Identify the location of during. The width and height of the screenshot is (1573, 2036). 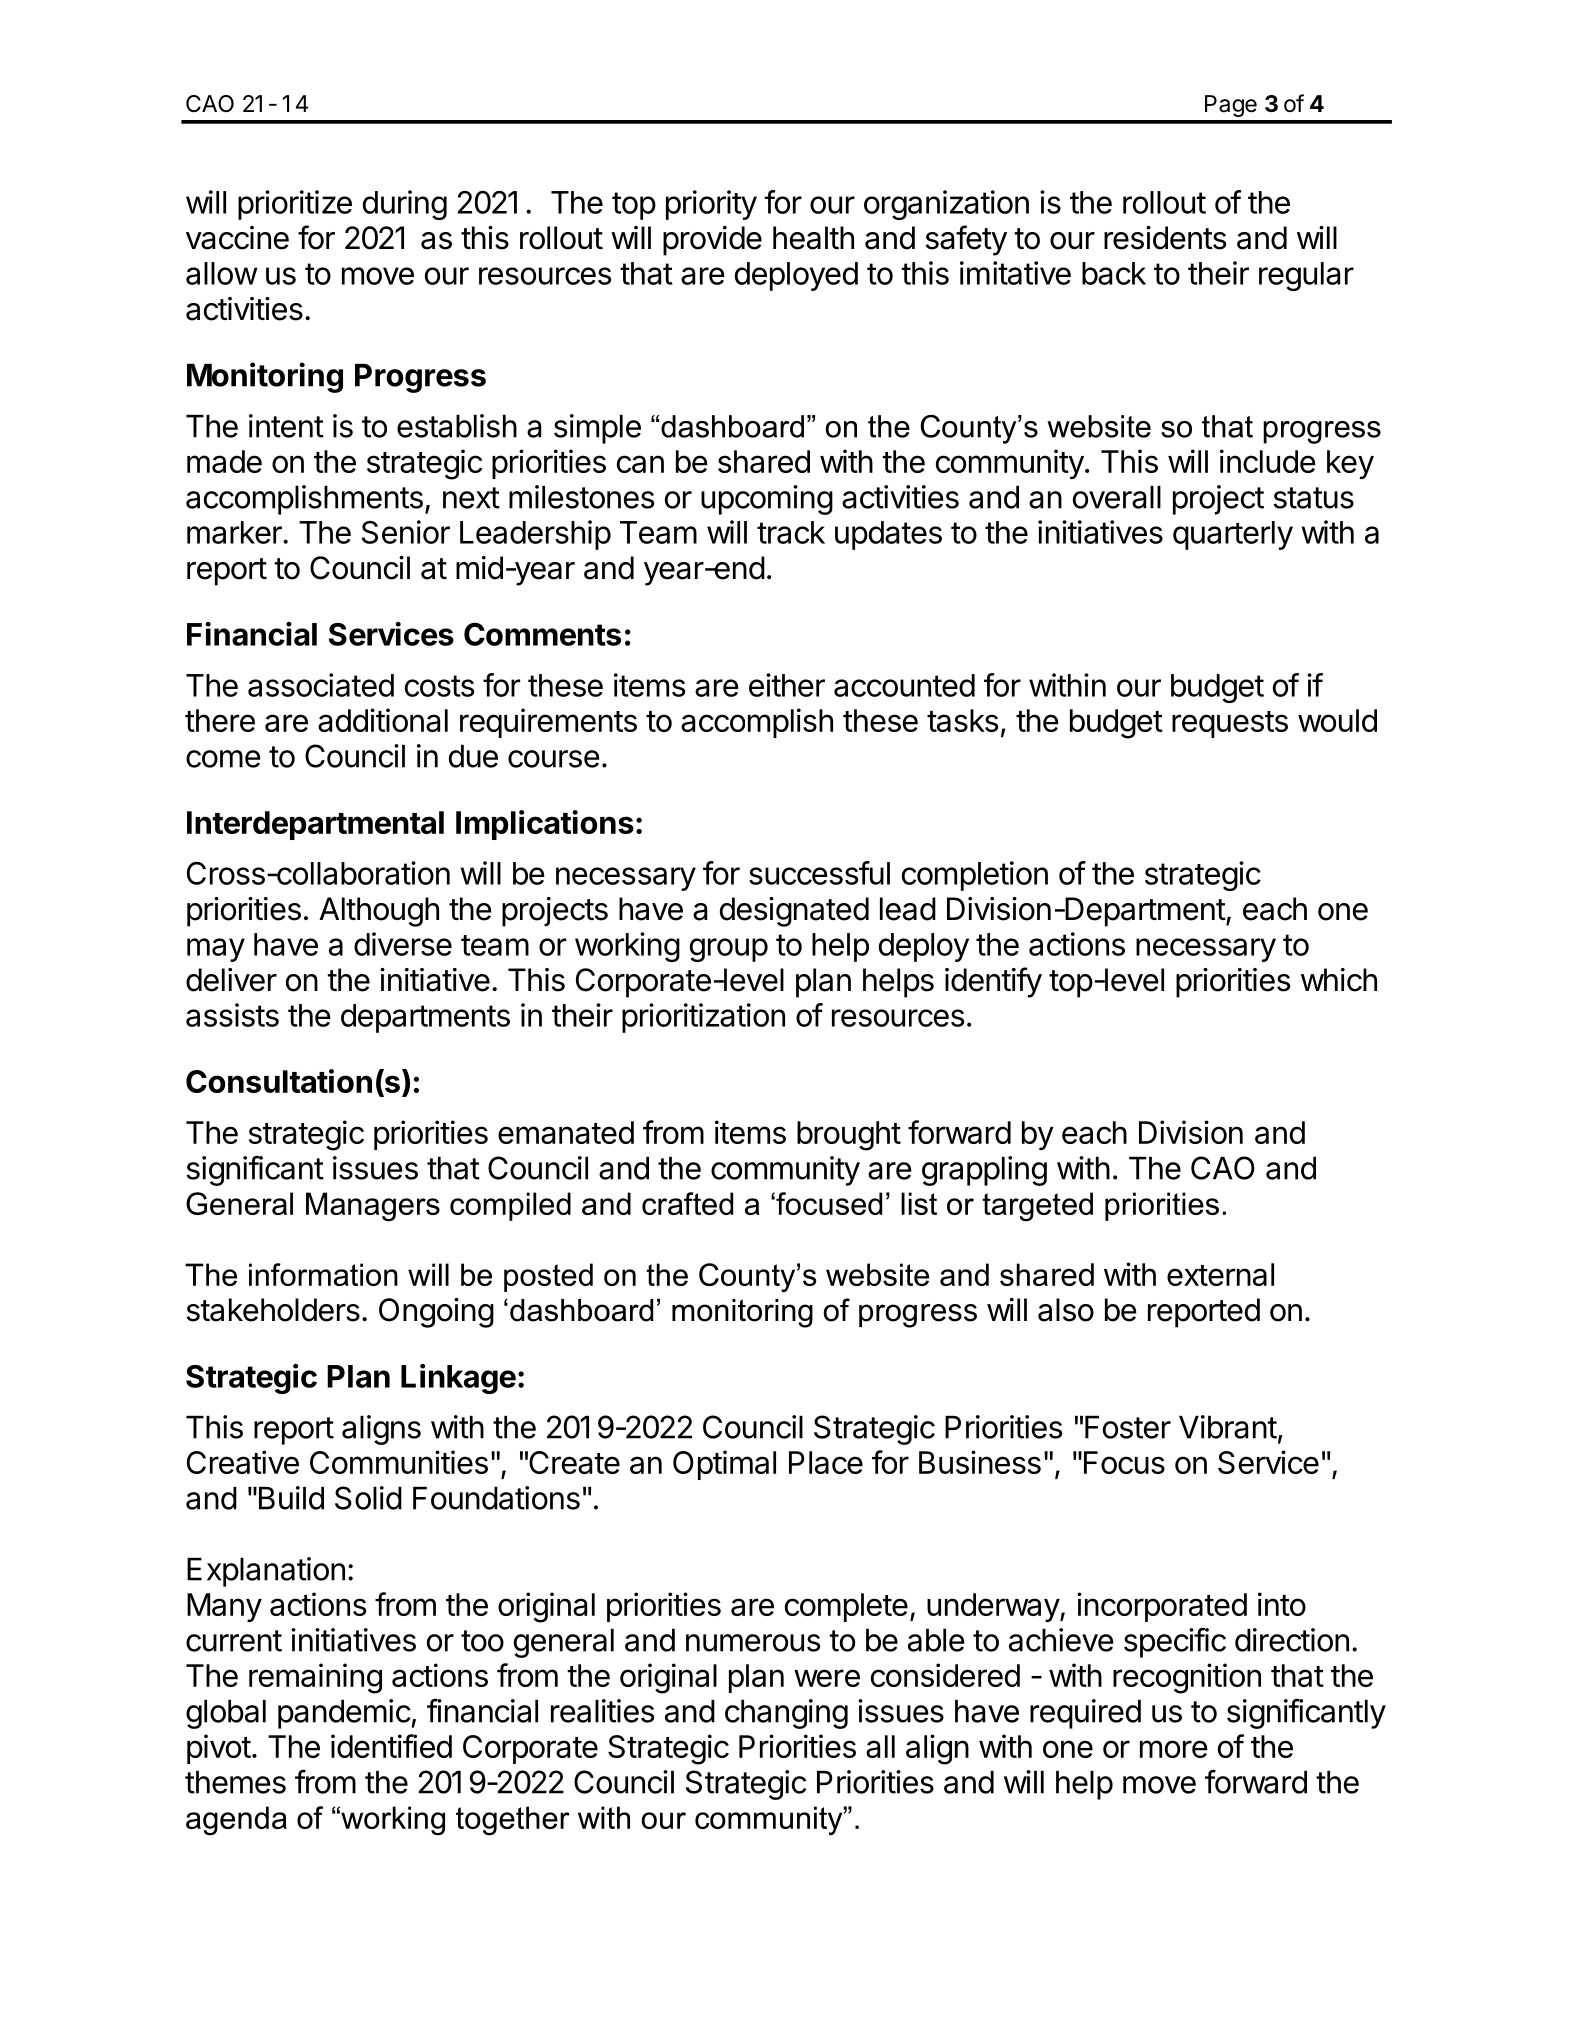
(405, 205).
